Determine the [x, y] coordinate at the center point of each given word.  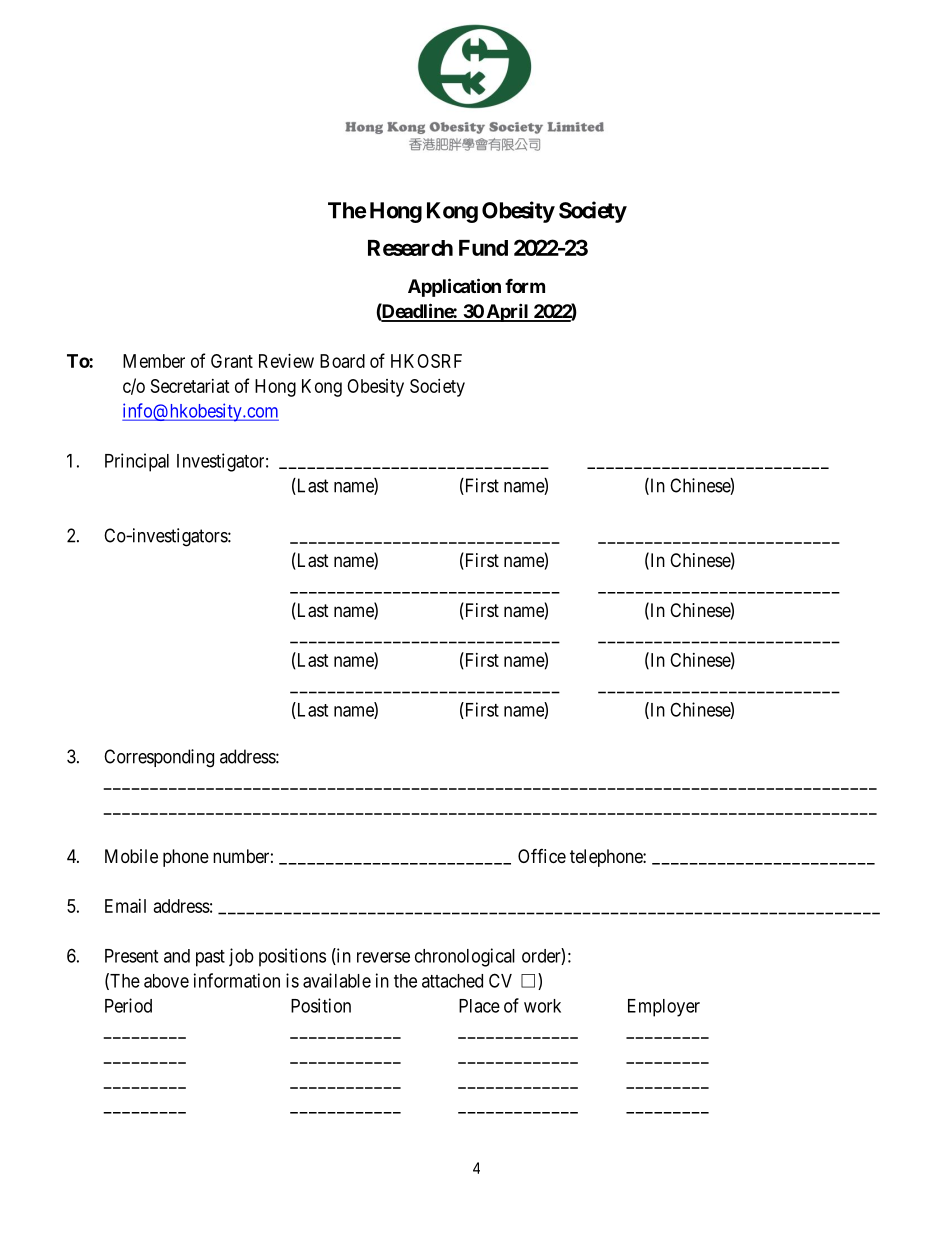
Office [542, 855]
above [166, 981]
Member [154, 361]
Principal [137, 462]
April [507, 312]
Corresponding [159, 758]
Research [410, 248]
